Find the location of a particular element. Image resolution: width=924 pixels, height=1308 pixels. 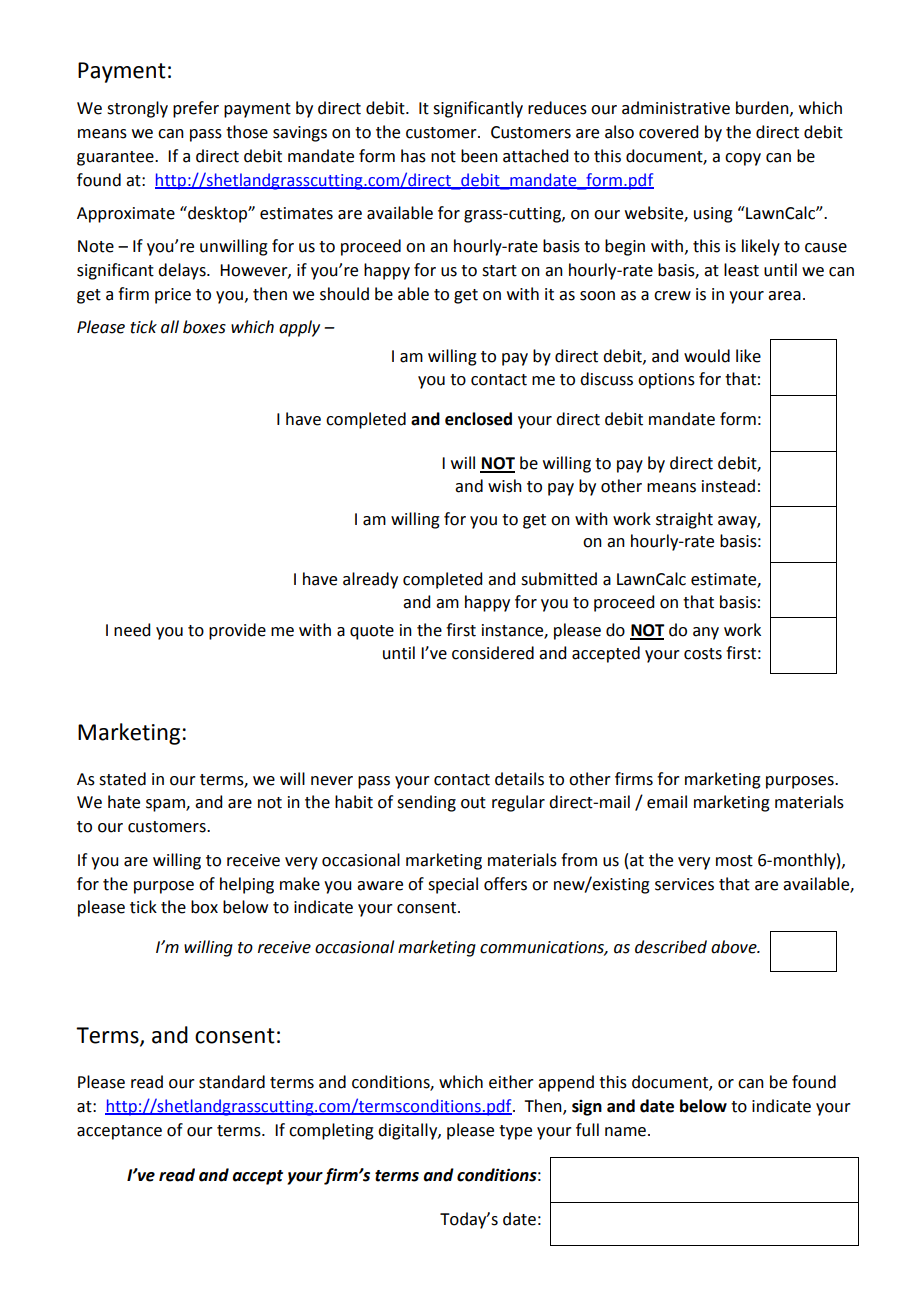

any is located at coordinates (706, 633).
